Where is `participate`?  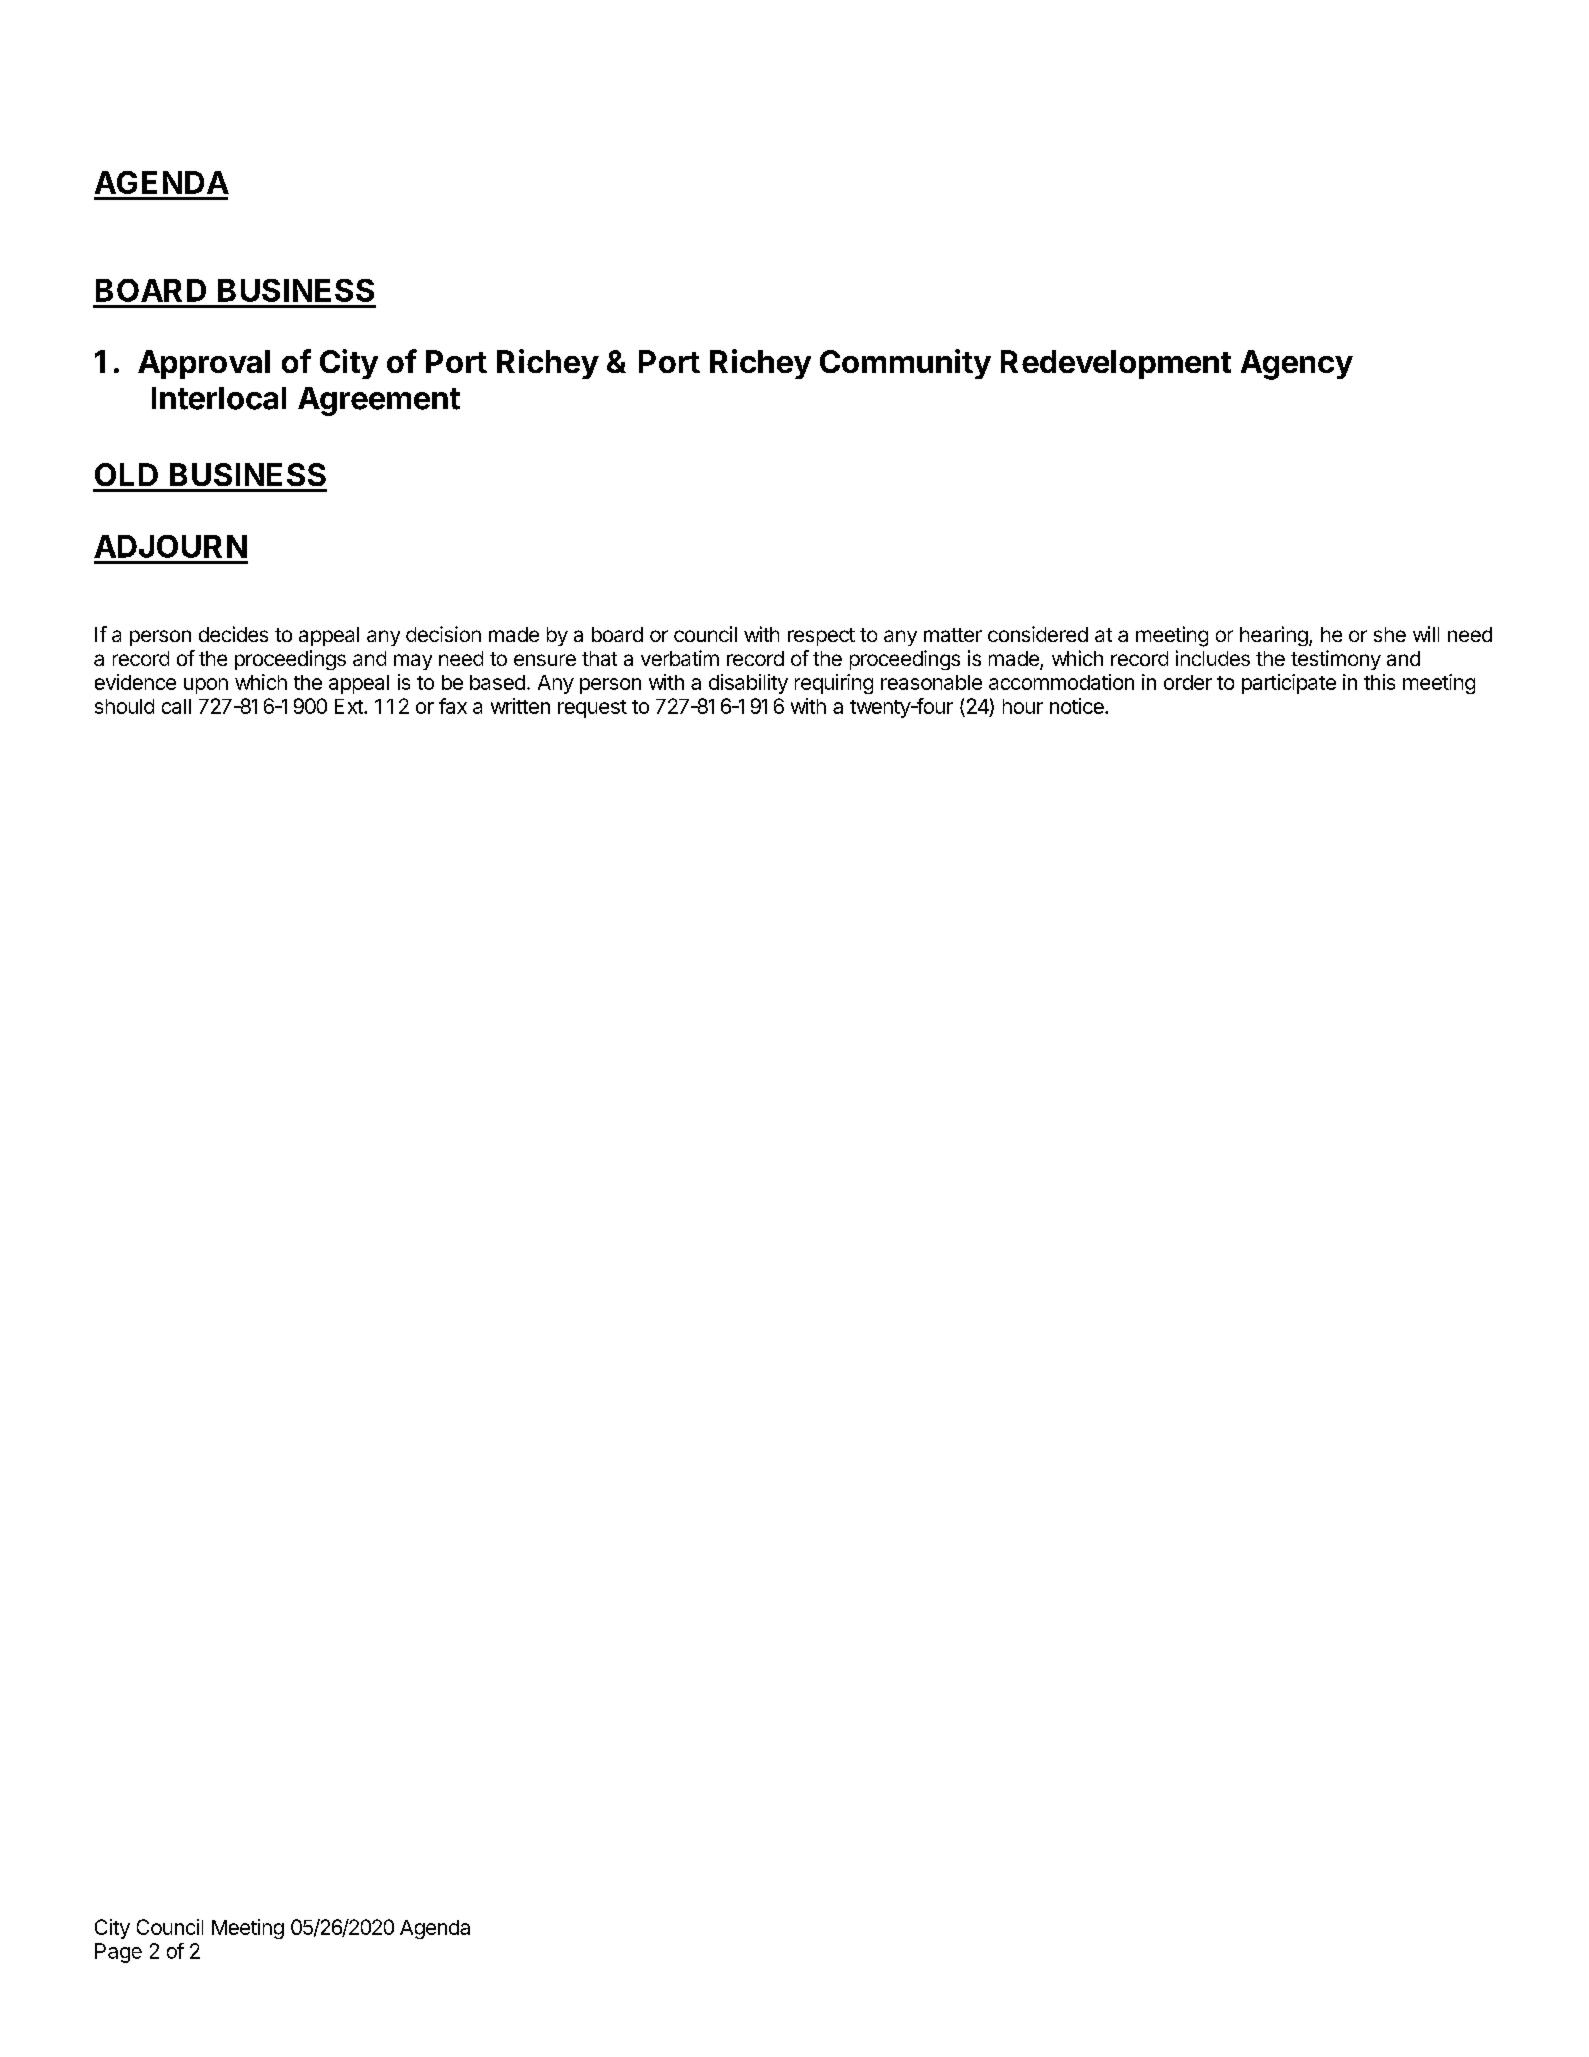 participate is located at coordinates (1289, 684).
